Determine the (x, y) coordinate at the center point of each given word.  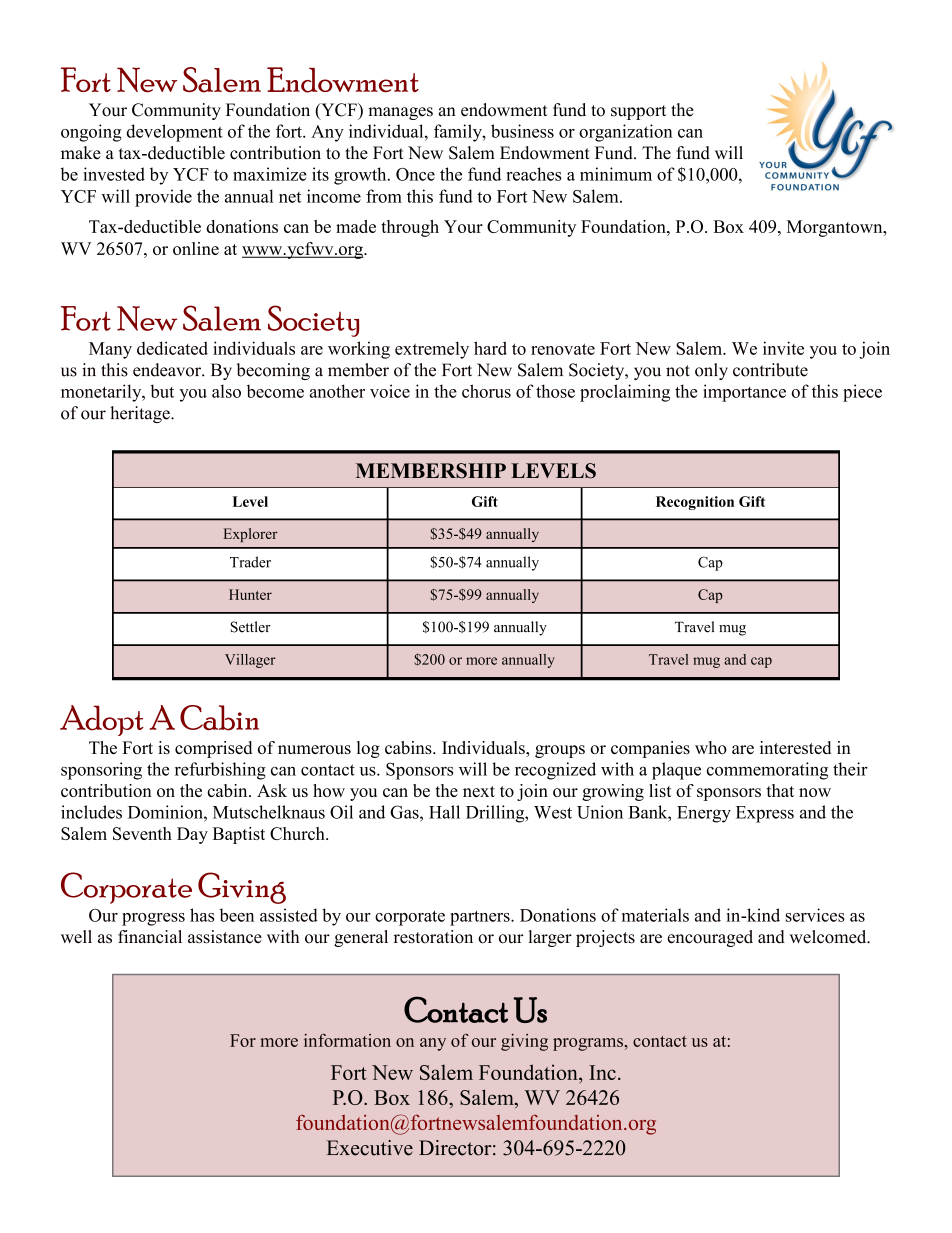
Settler (251, 627)
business (522, 131)
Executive (370, 1148)
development (174, 133)
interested (795, 747)
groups (560, 751)
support (638, 112)
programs (588, 1044)
